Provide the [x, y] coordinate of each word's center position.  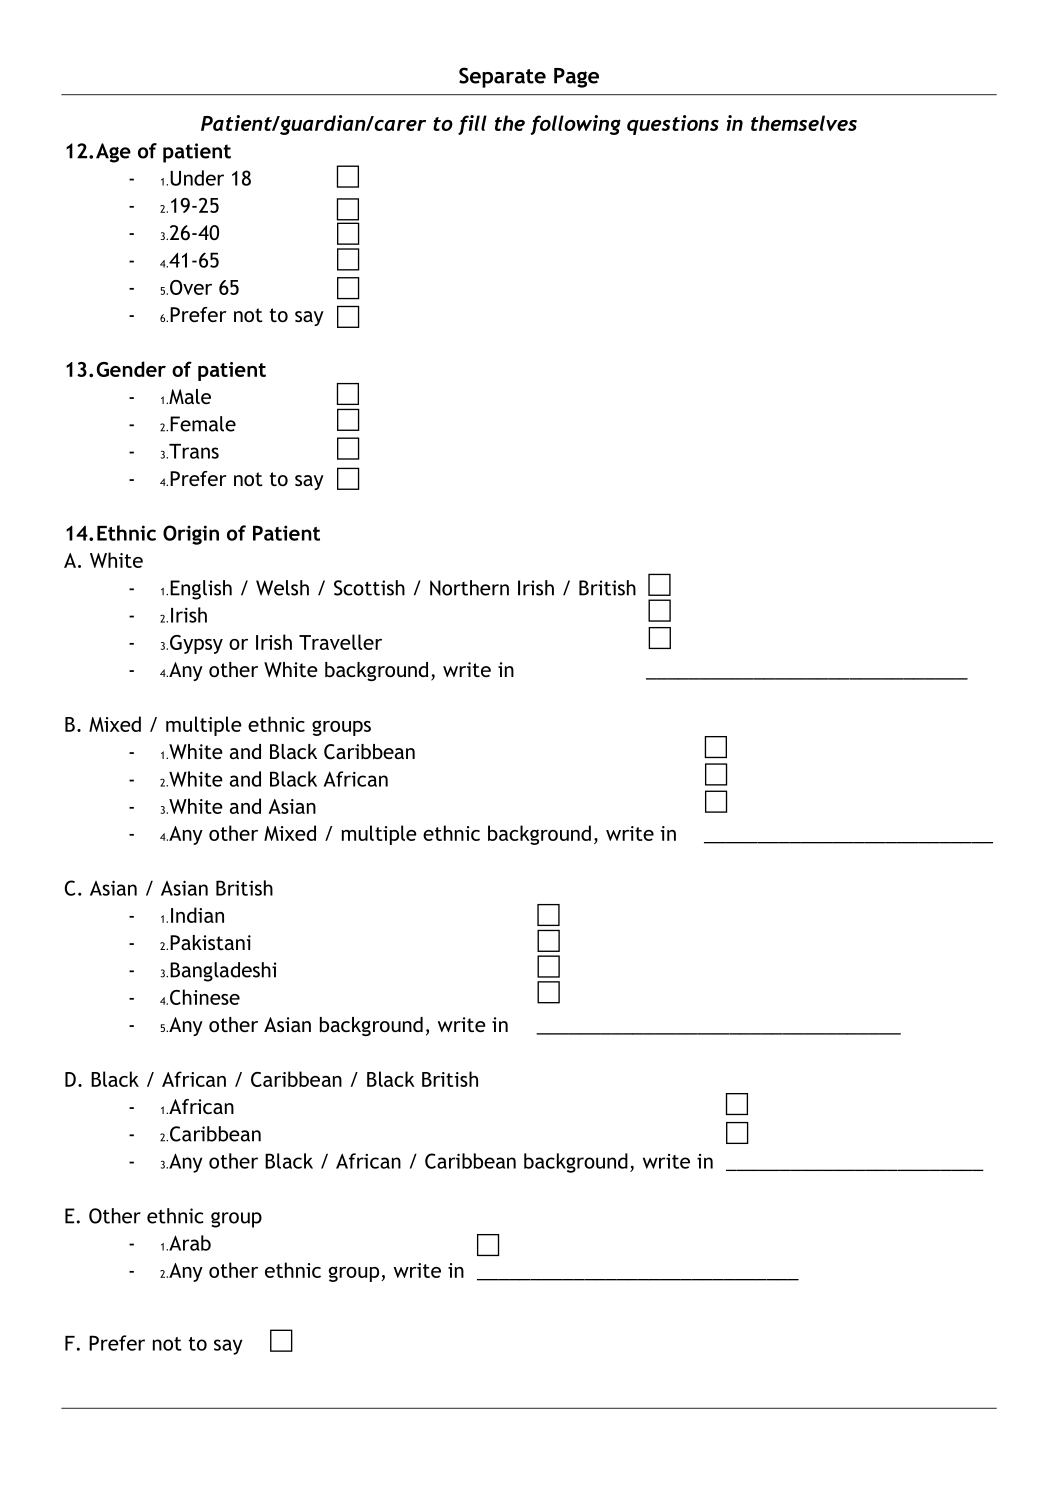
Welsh [282, 588]
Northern [469, 588]
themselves [804, 123]
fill [472, 125]
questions [673, 125]
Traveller [340, 642]
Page [576, 78]
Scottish [369, 588]
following [575, 125]
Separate [502, 77]
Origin [191, 535]
